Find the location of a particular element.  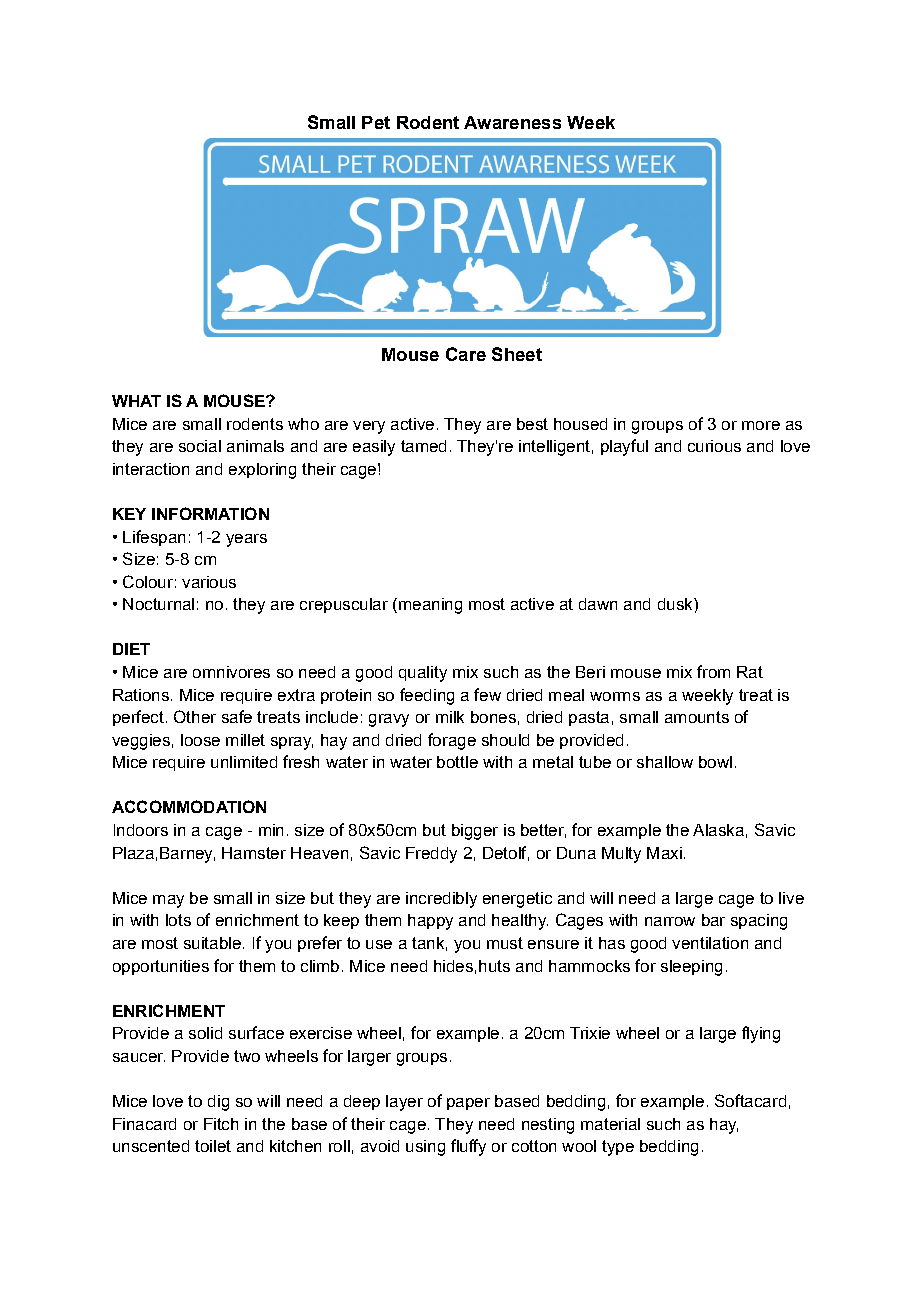

Sheet is located at coordinates (517, 354).
